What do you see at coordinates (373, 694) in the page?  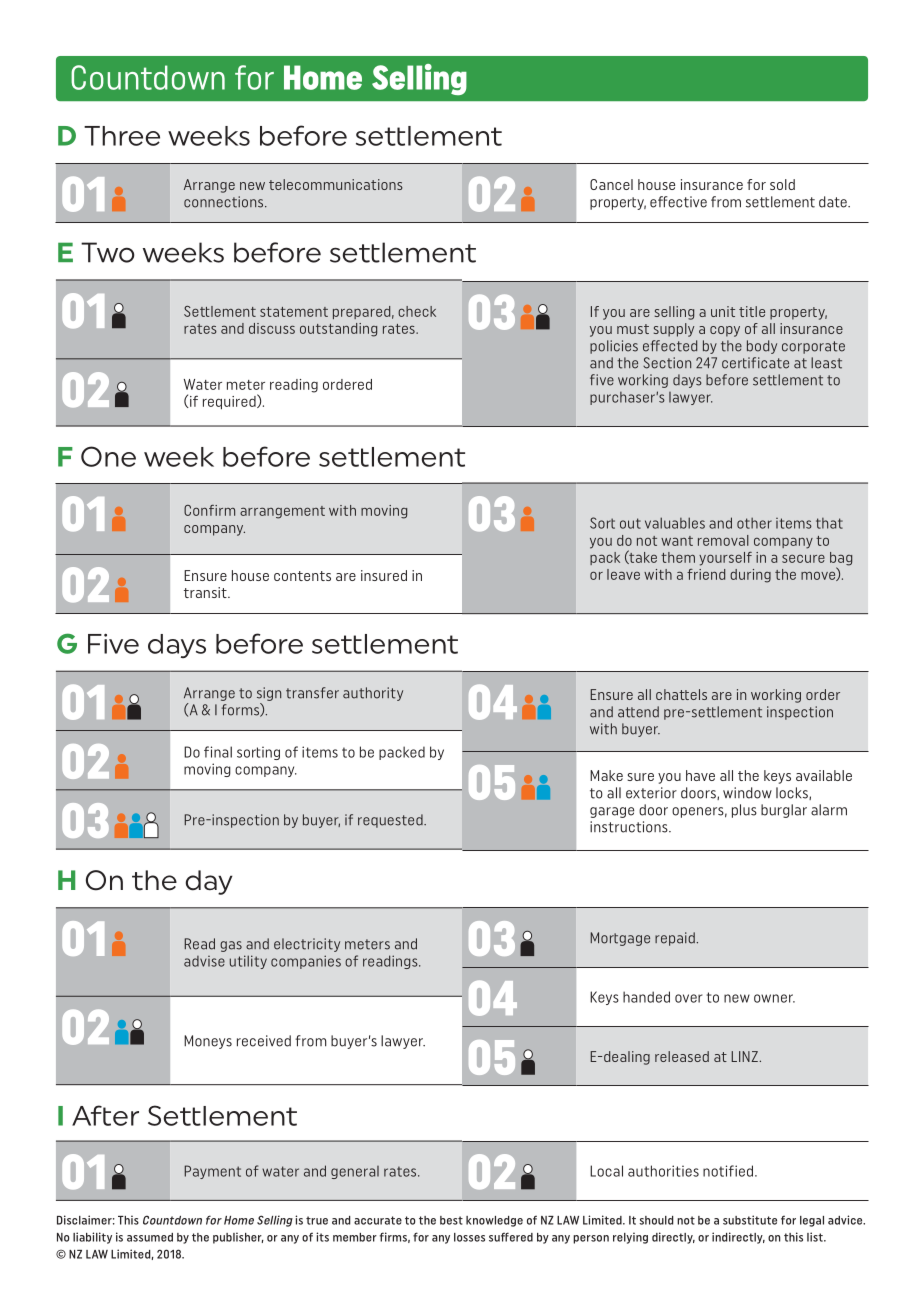 I see `authority` at bounding box center [373, 694].
